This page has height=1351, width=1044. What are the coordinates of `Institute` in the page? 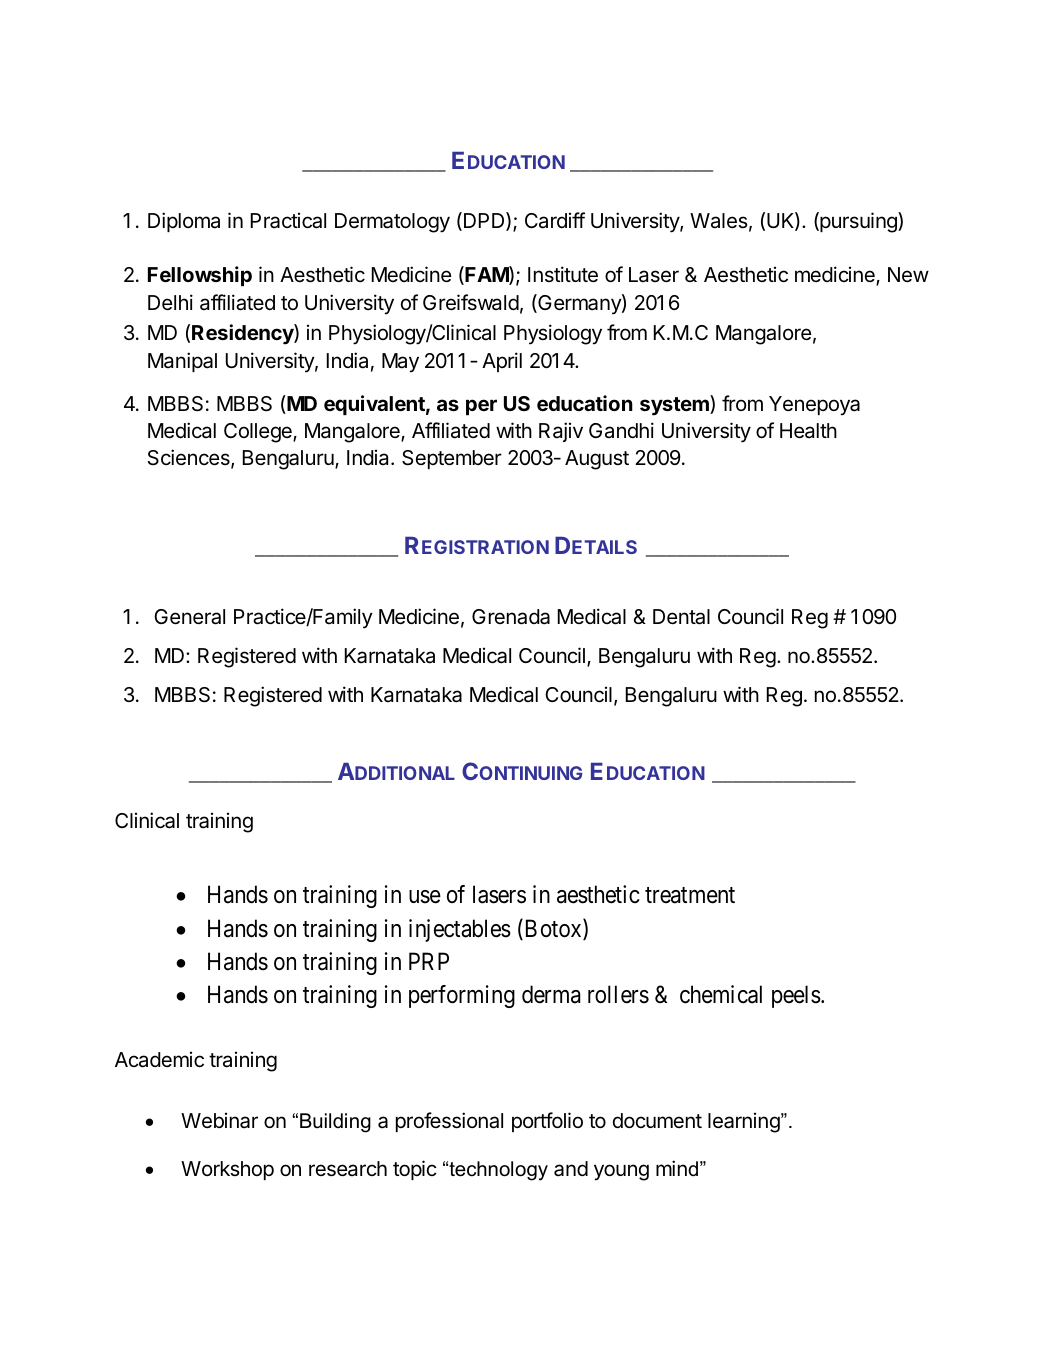 It's located at (563, 274).
